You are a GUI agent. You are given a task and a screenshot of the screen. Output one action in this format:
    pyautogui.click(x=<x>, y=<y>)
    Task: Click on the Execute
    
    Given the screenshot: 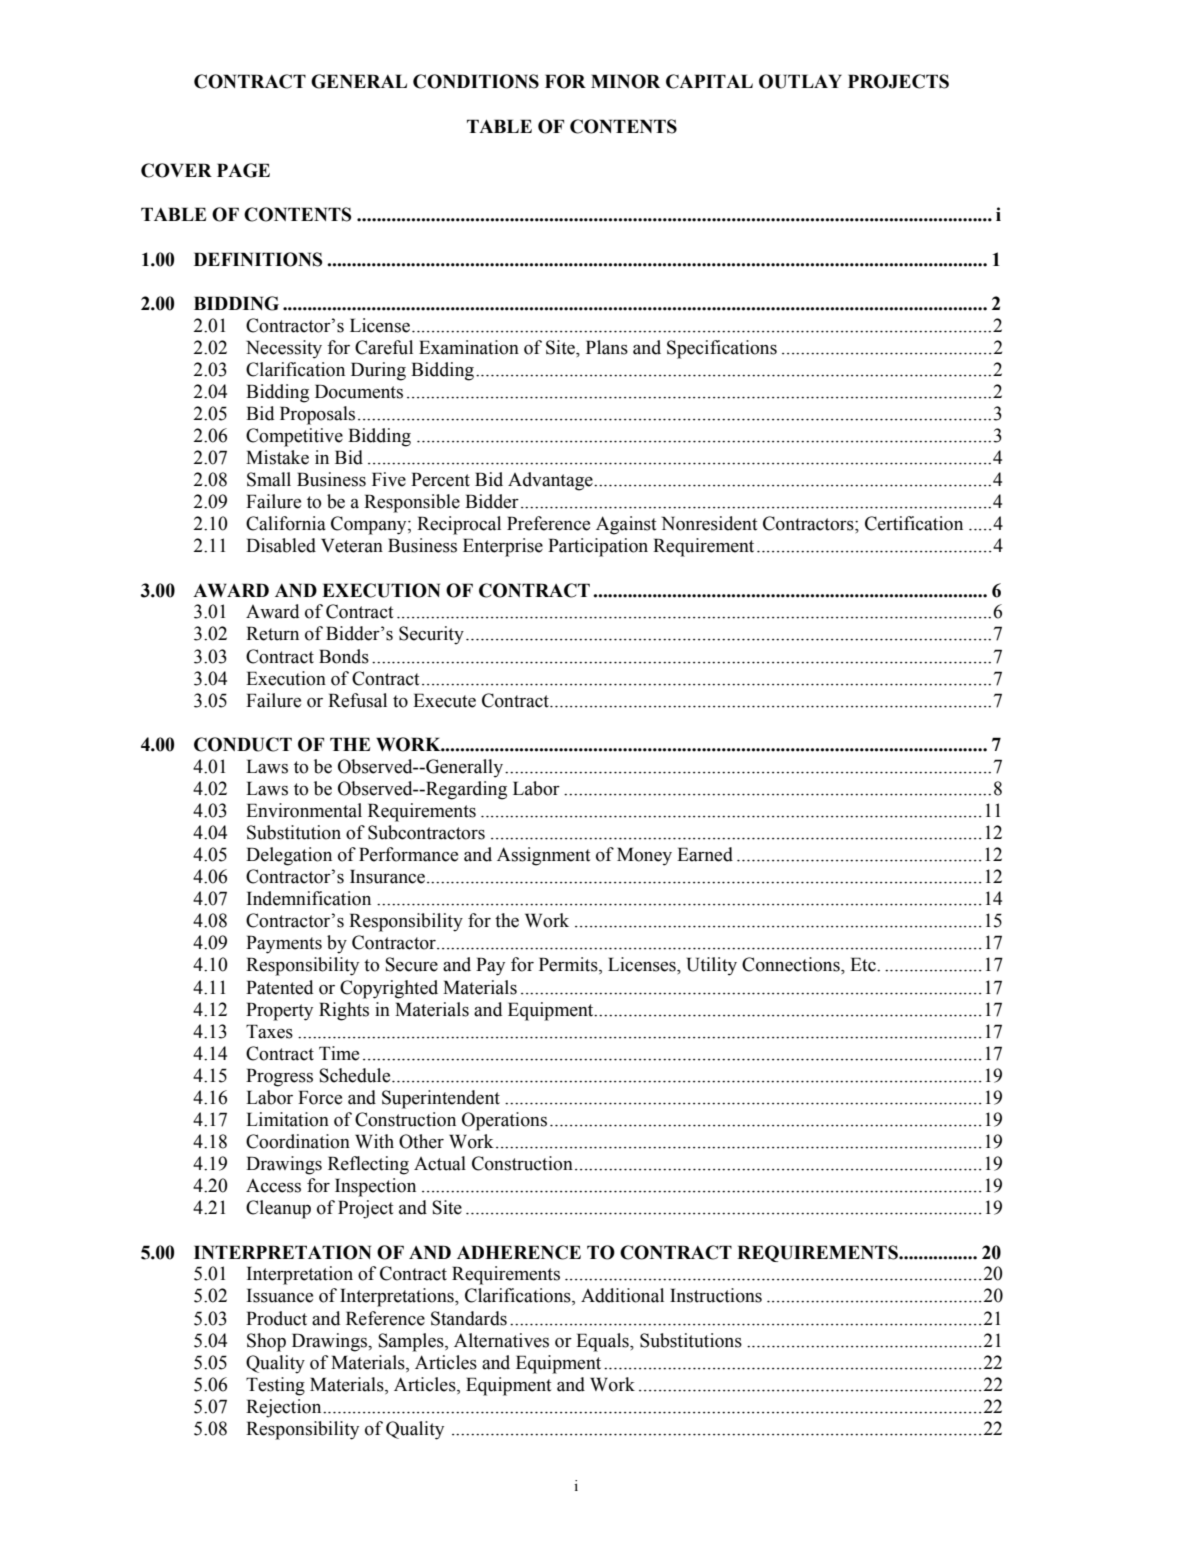 What is the action you would take?
    pyautogui.click(x=444, y=700)
